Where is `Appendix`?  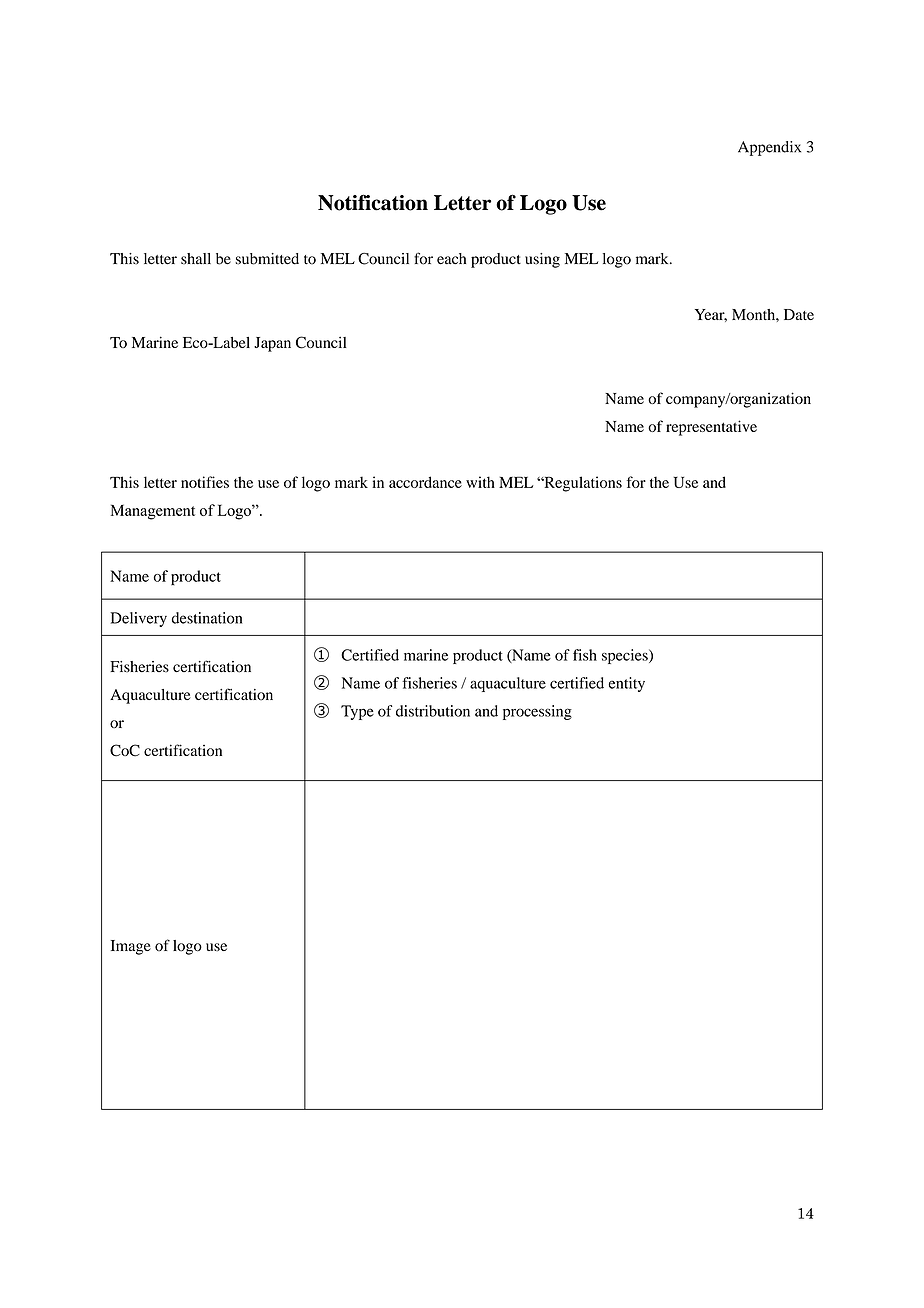 Appendix is located at coordinates (769, 148).
